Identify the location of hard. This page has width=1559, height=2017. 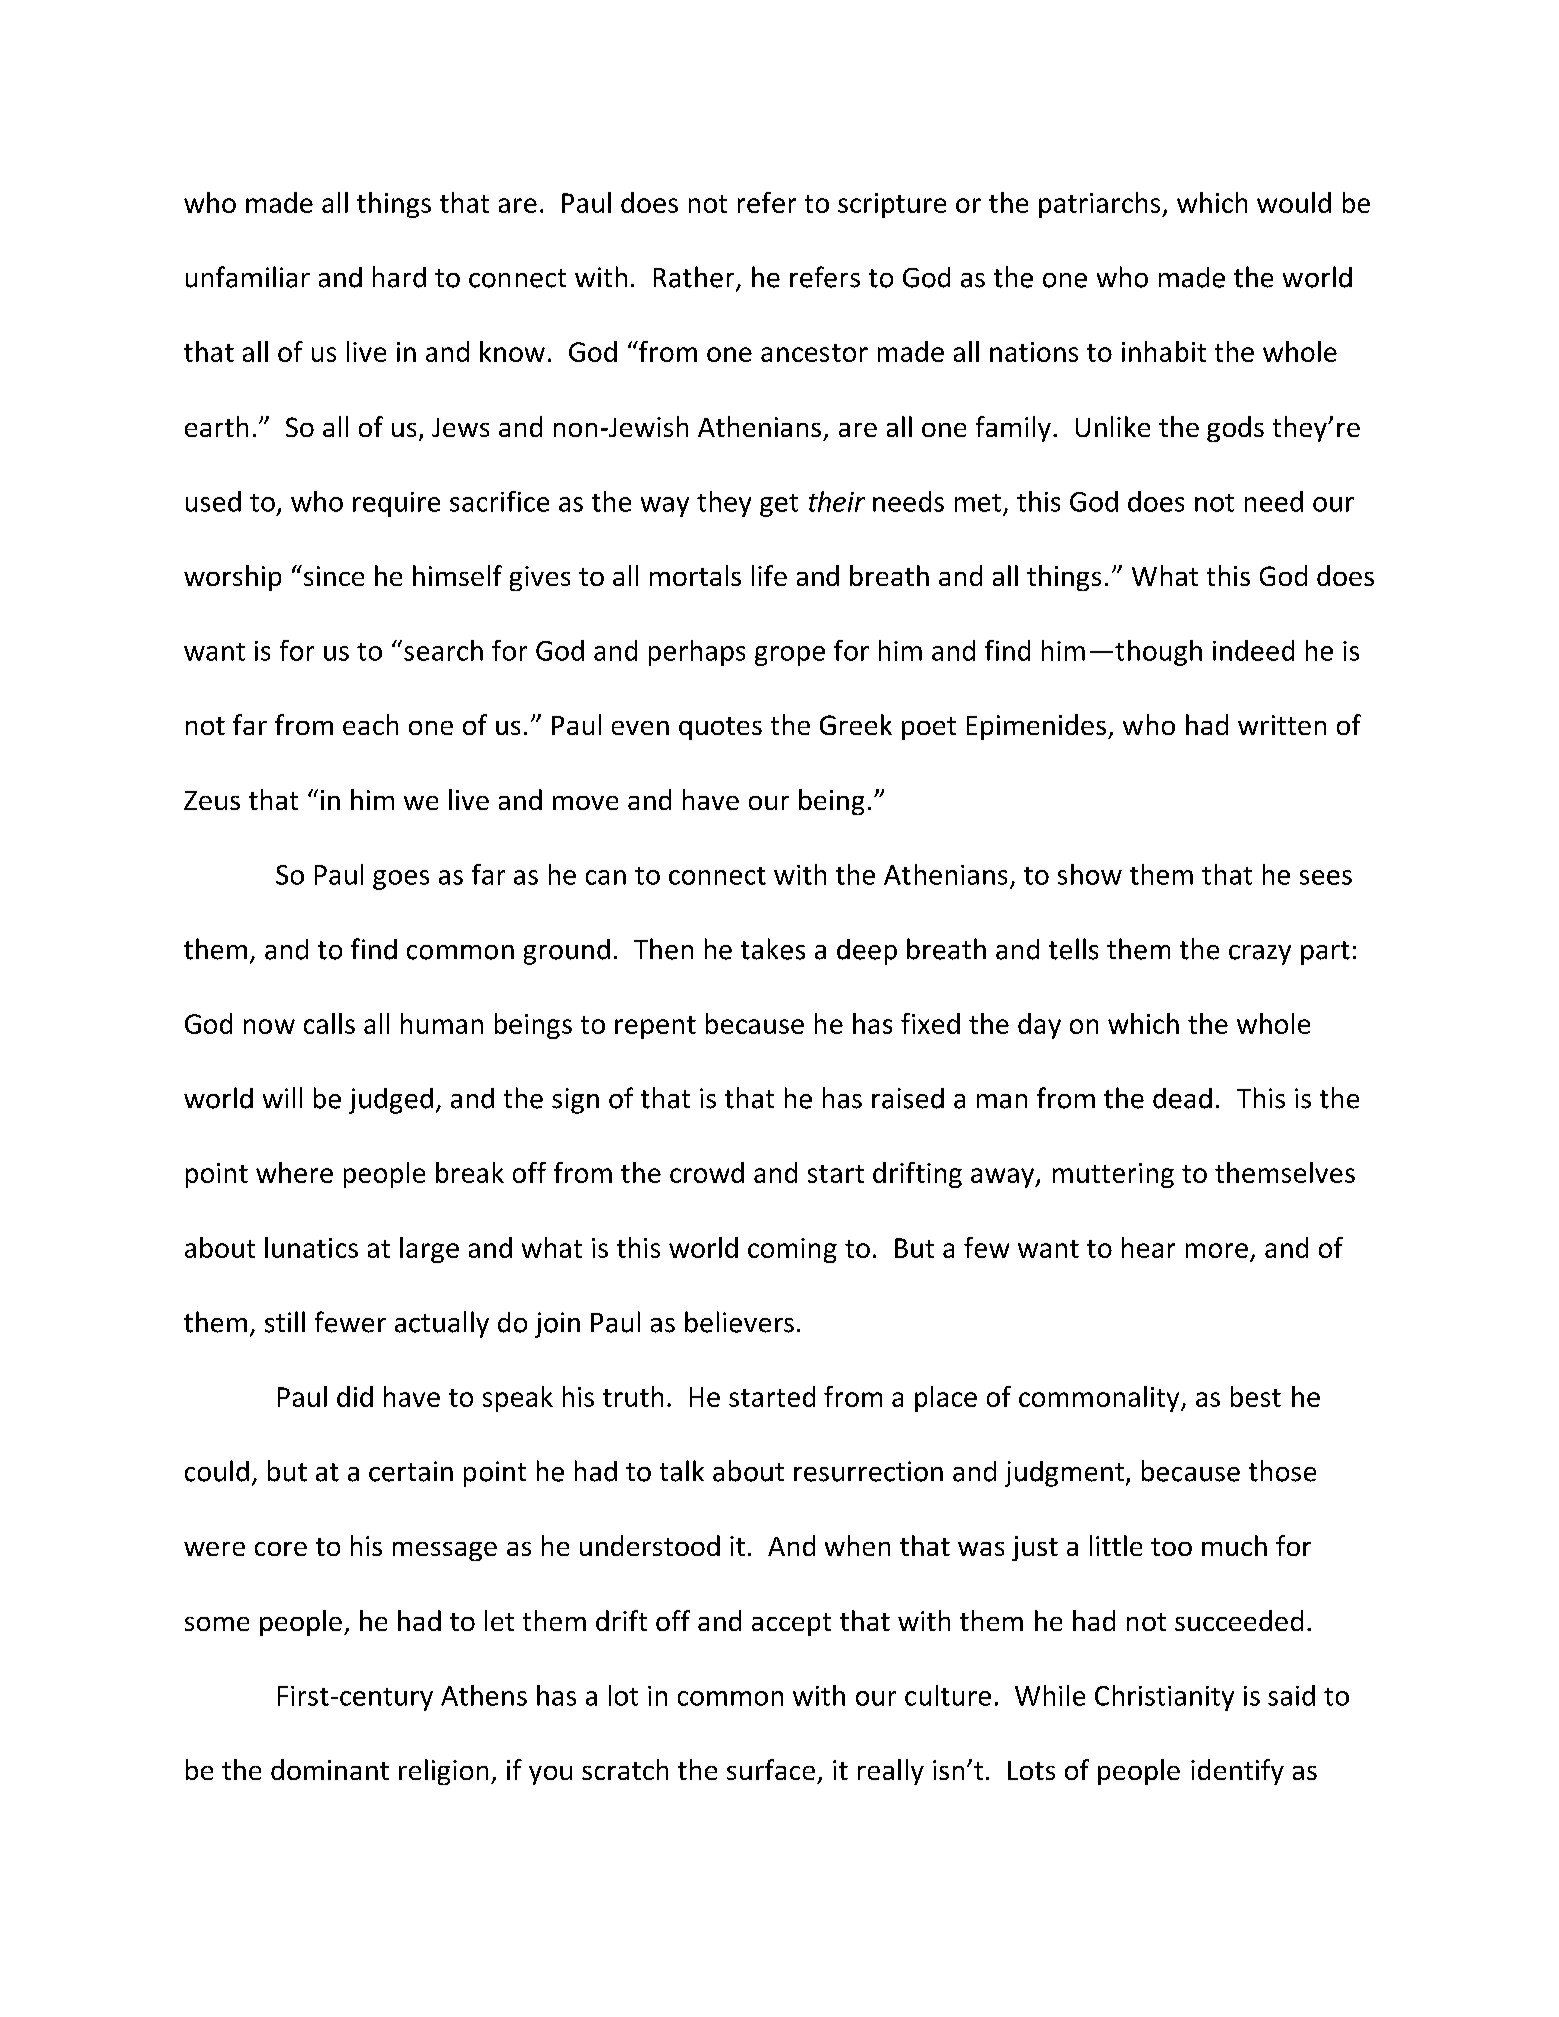
(399, 277).
